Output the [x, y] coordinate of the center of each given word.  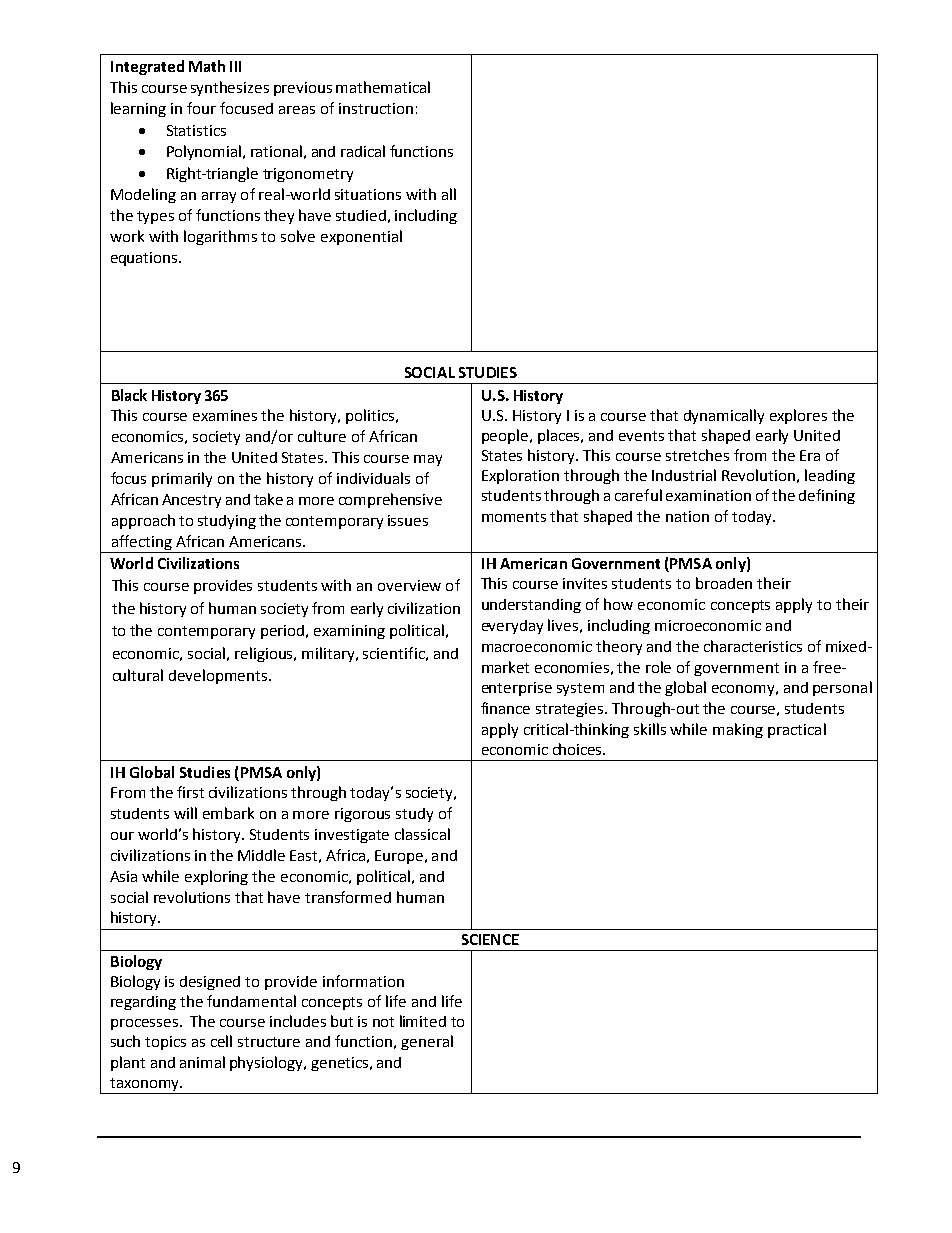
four [201, 108]
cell [221, 1041]
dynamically [724, 416]
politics [371, 416]
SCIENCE [490, 939]
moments [514, 517]
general [427, 1042]
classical [422, 834]
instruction [376, 108]
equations [145, 259]
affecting [141, 544]
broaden [724, 583]
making [738, 730]
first [190, 792]
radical [363, 151]
